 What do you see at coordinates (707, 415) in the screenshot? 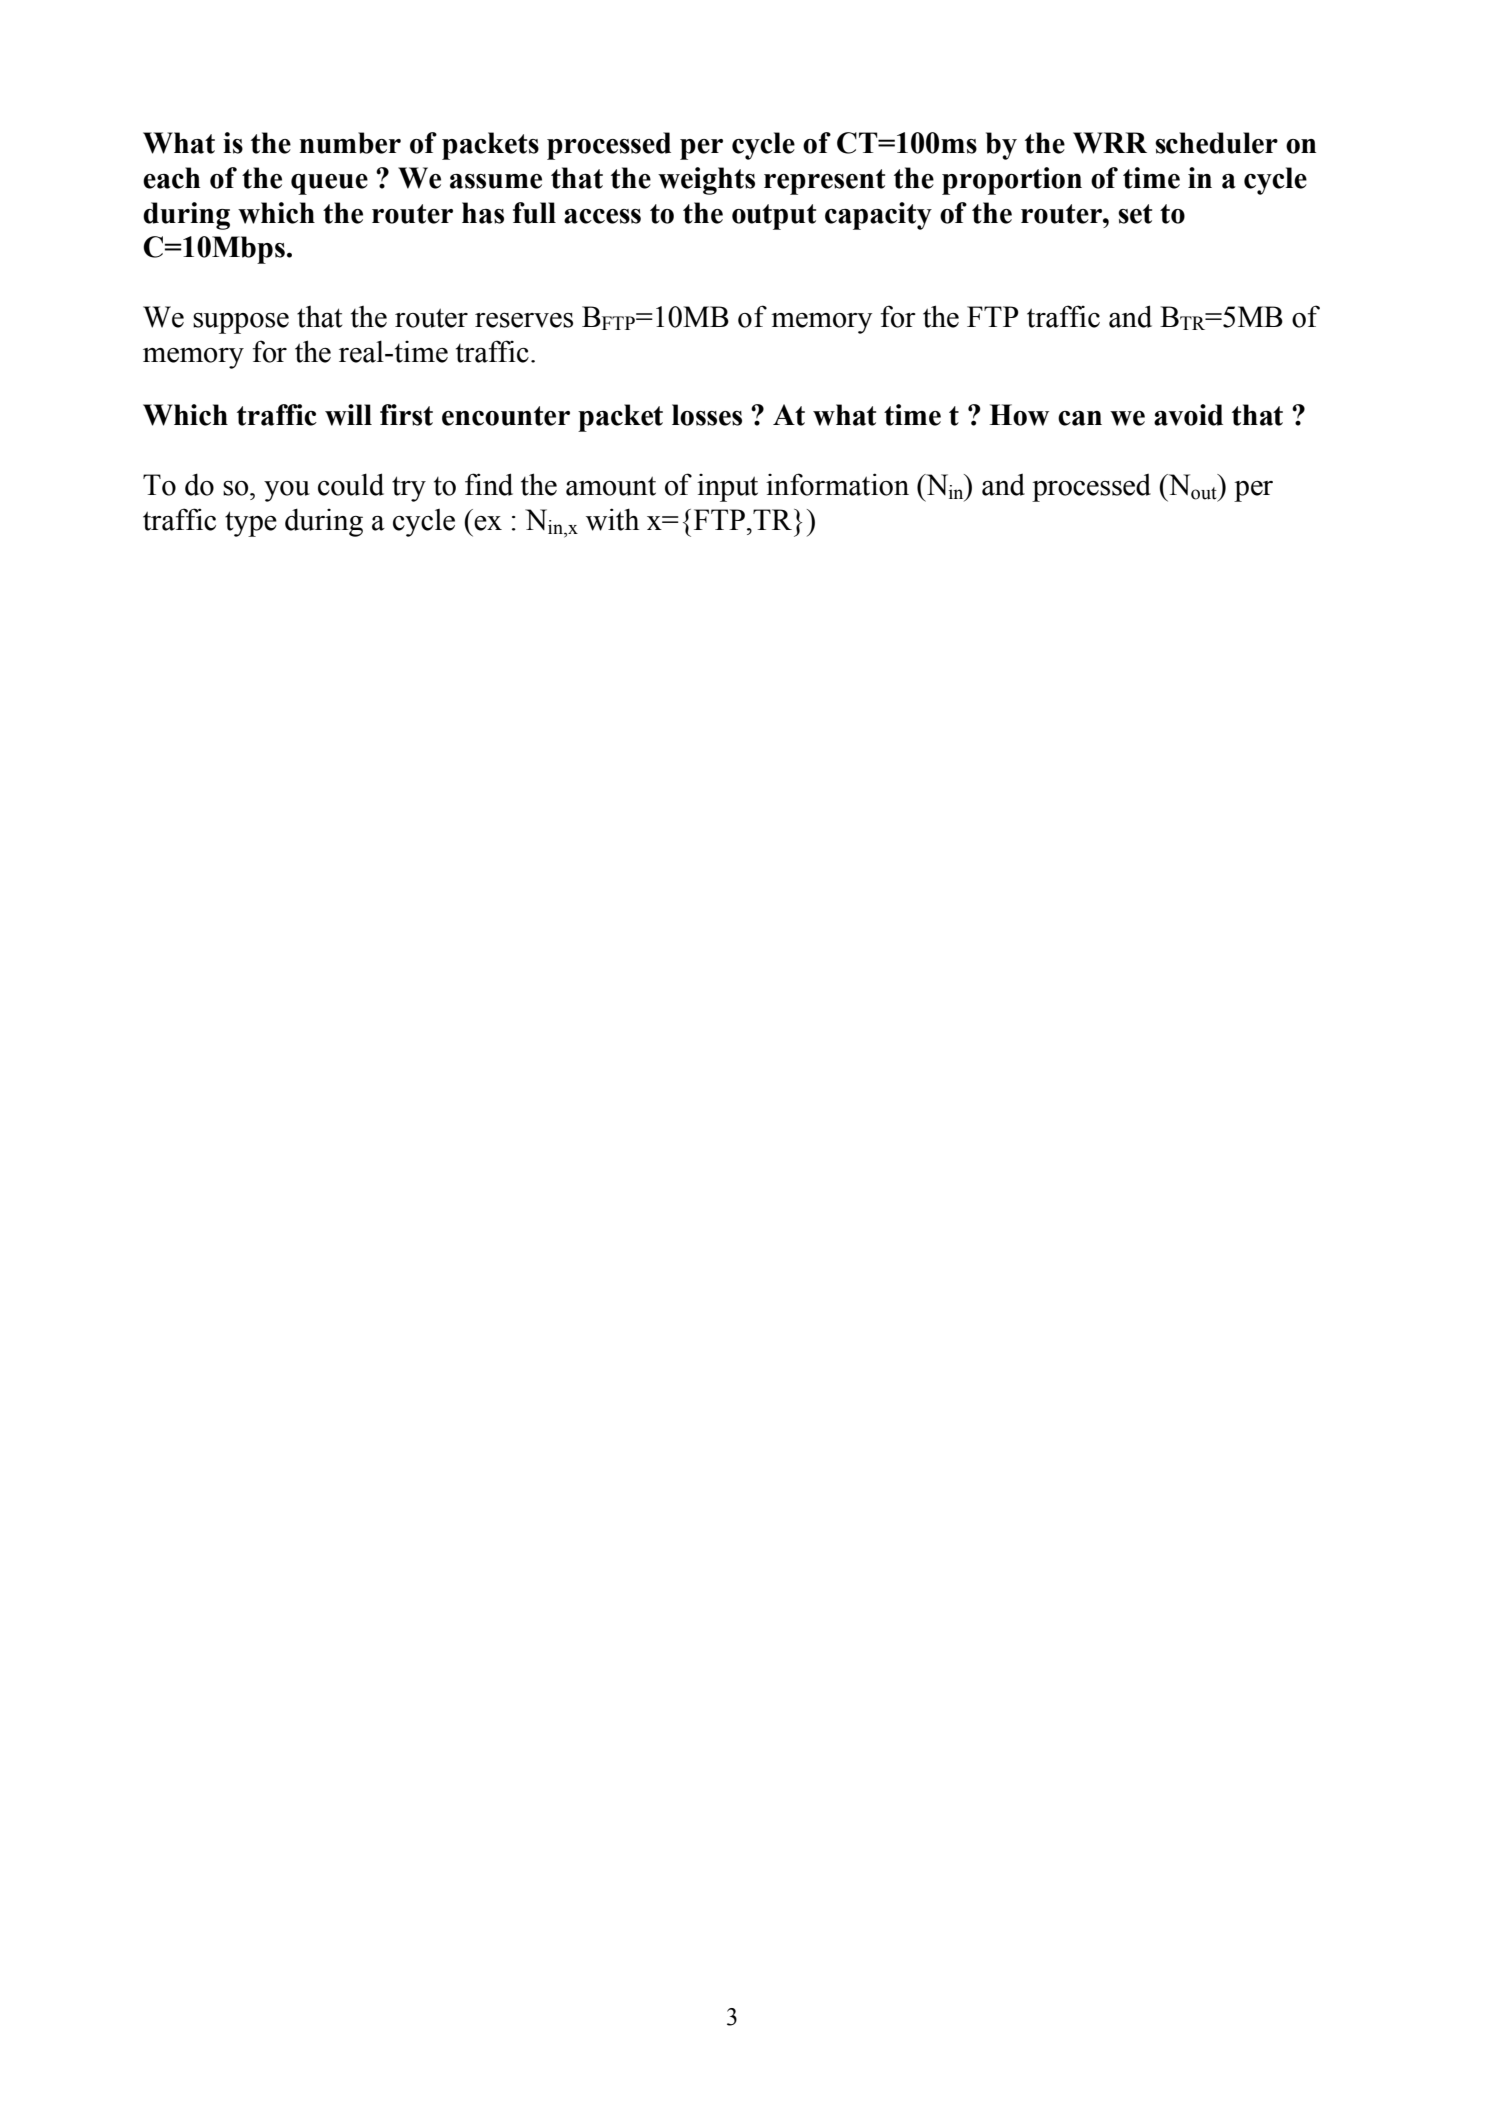
I see `losses` at bounding box center [707, 415].
